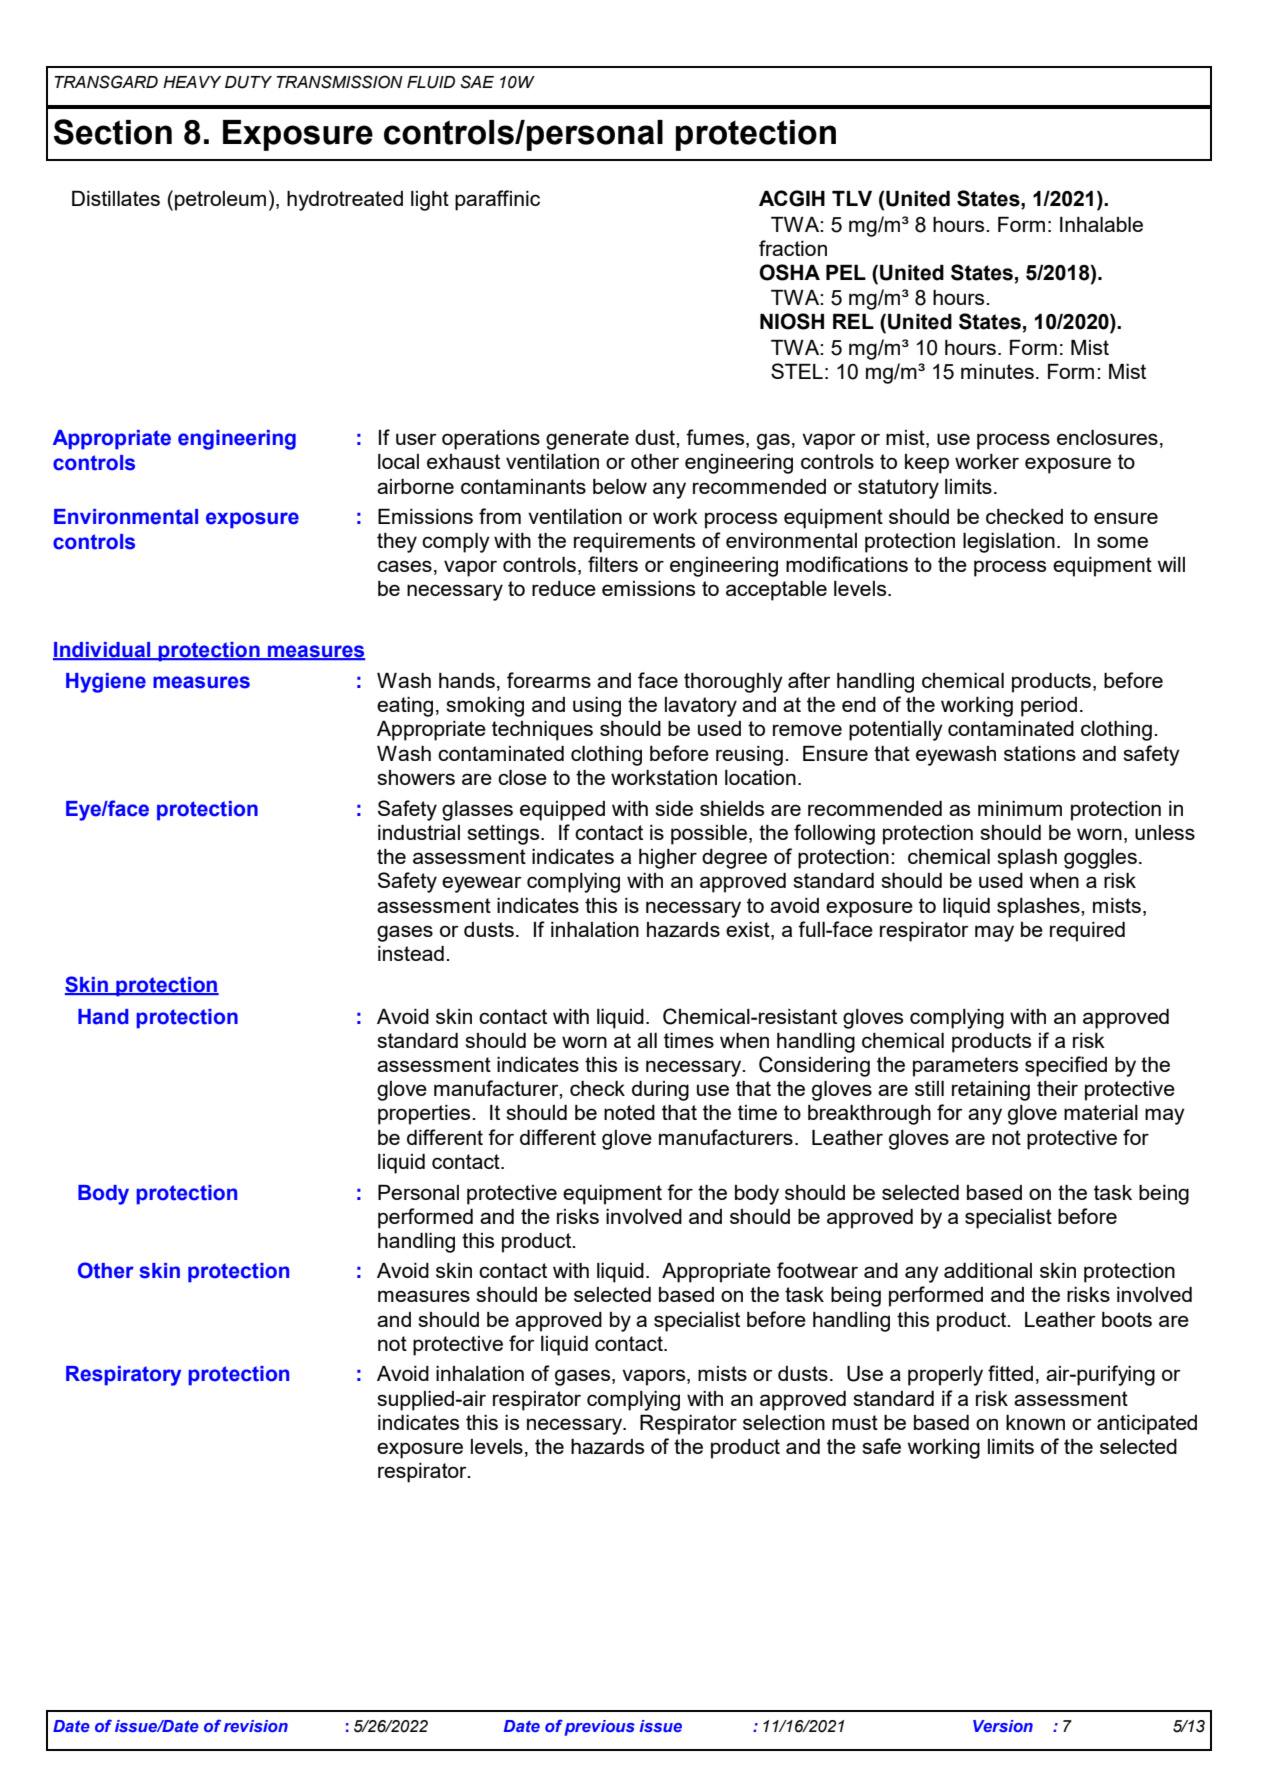 The image size is (1261, 1784). What do you see at coordinates (1003, 1726) in the image?
I see `Version` at bounding box center [1003, 1726].
